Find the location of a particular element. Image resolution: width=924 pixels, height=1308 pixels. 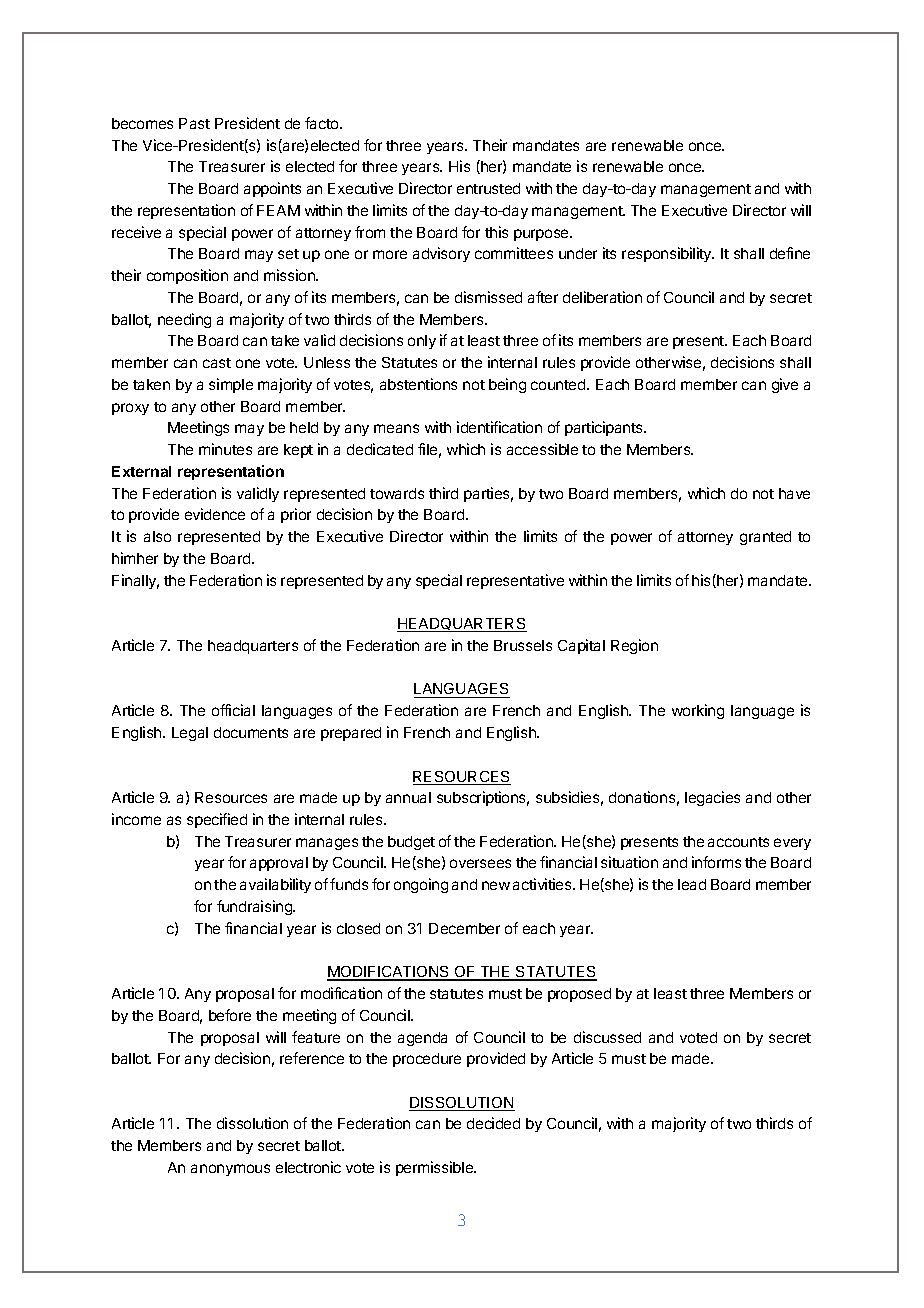

responsibility is located at coordinates (668, 254).
